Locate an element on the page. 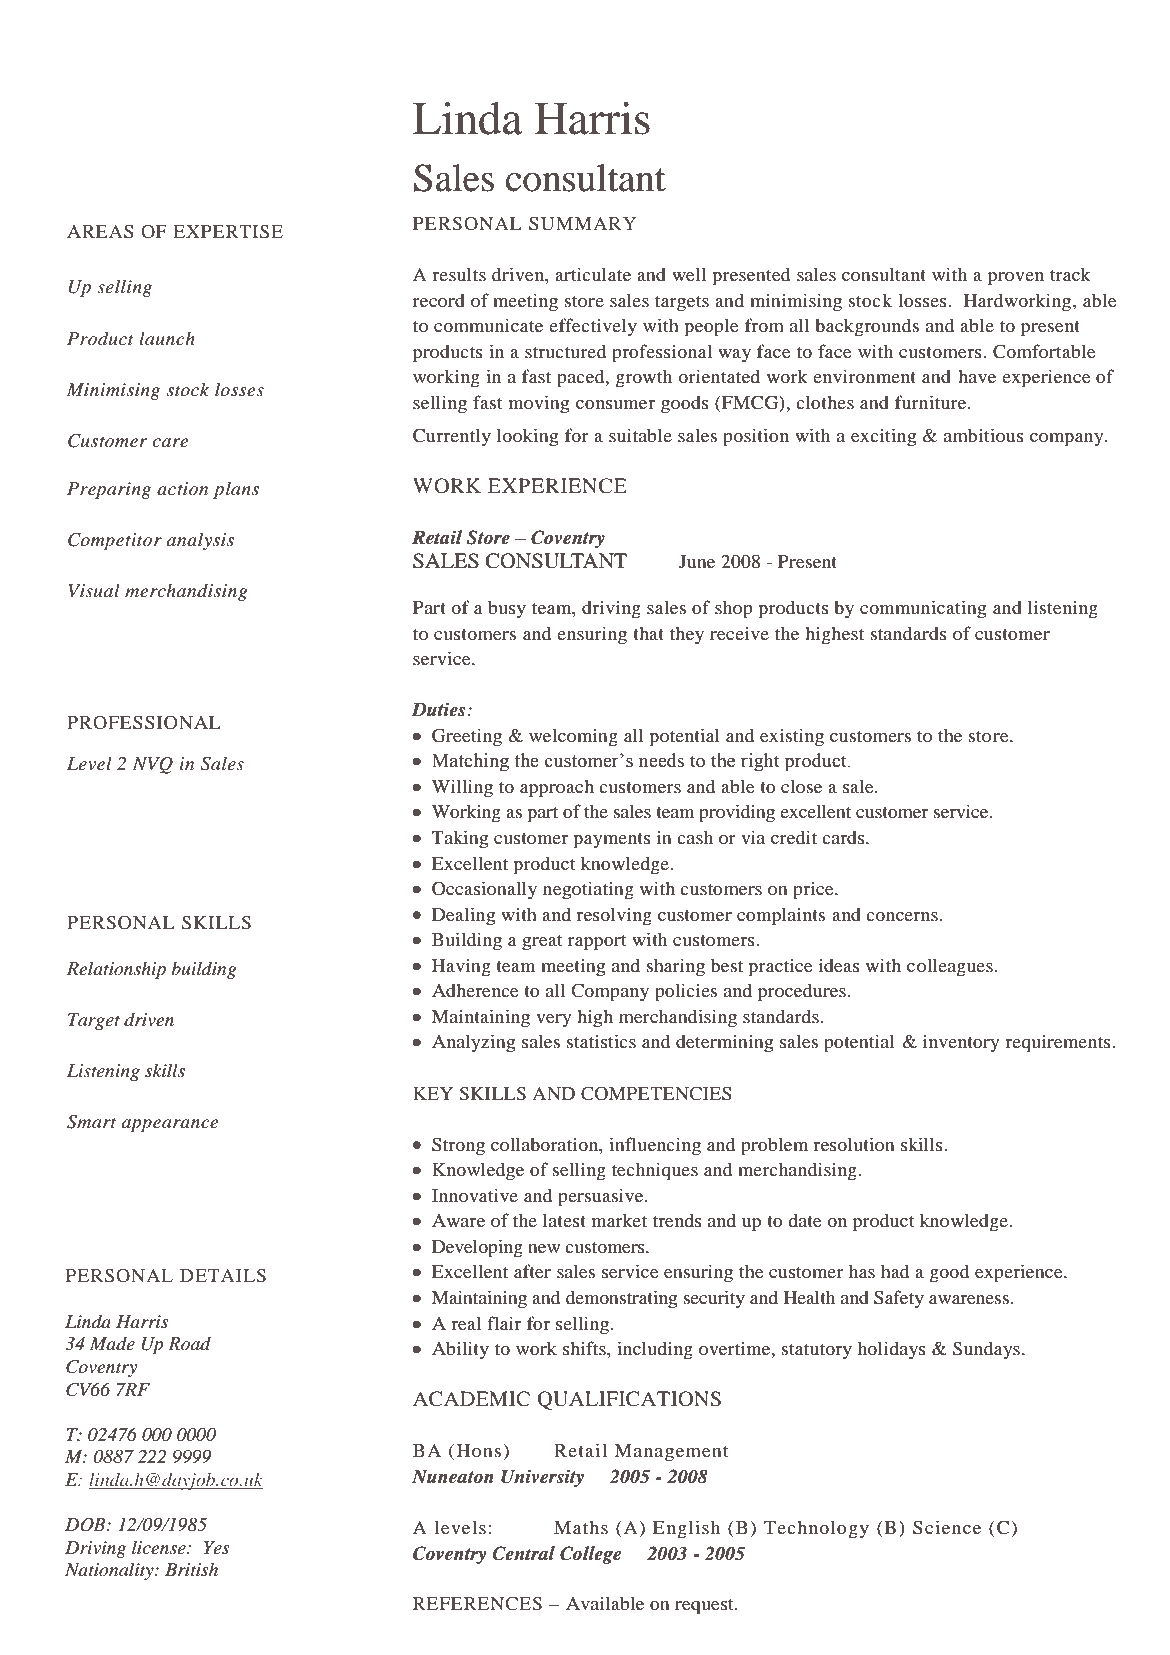 The height and width of the document is (1655, 1170). Relationship is located at coordinates (116, 970).
